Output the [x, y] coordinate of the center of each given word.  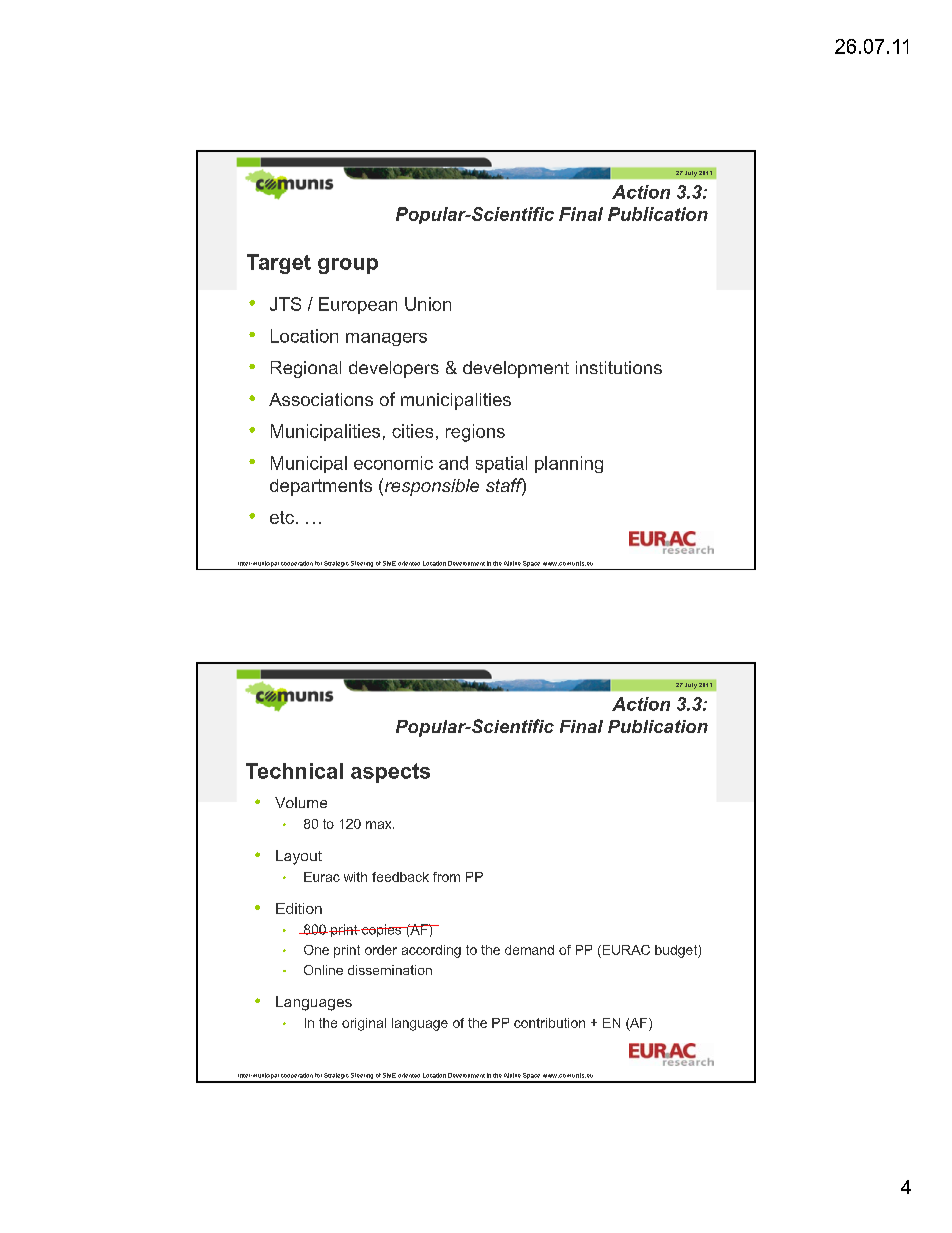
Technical [294, 771]
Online [323, 970]
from [446, 877]
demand [529, 950]
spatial [501, 464]
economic [393, 463]
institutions [619, 367]
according [431, 951]
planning [569, 464]
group [348, 266]
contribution [549, 1023]
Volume [301, 802]
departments [321, 487]
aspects [390, 773]
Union [428, 304]
